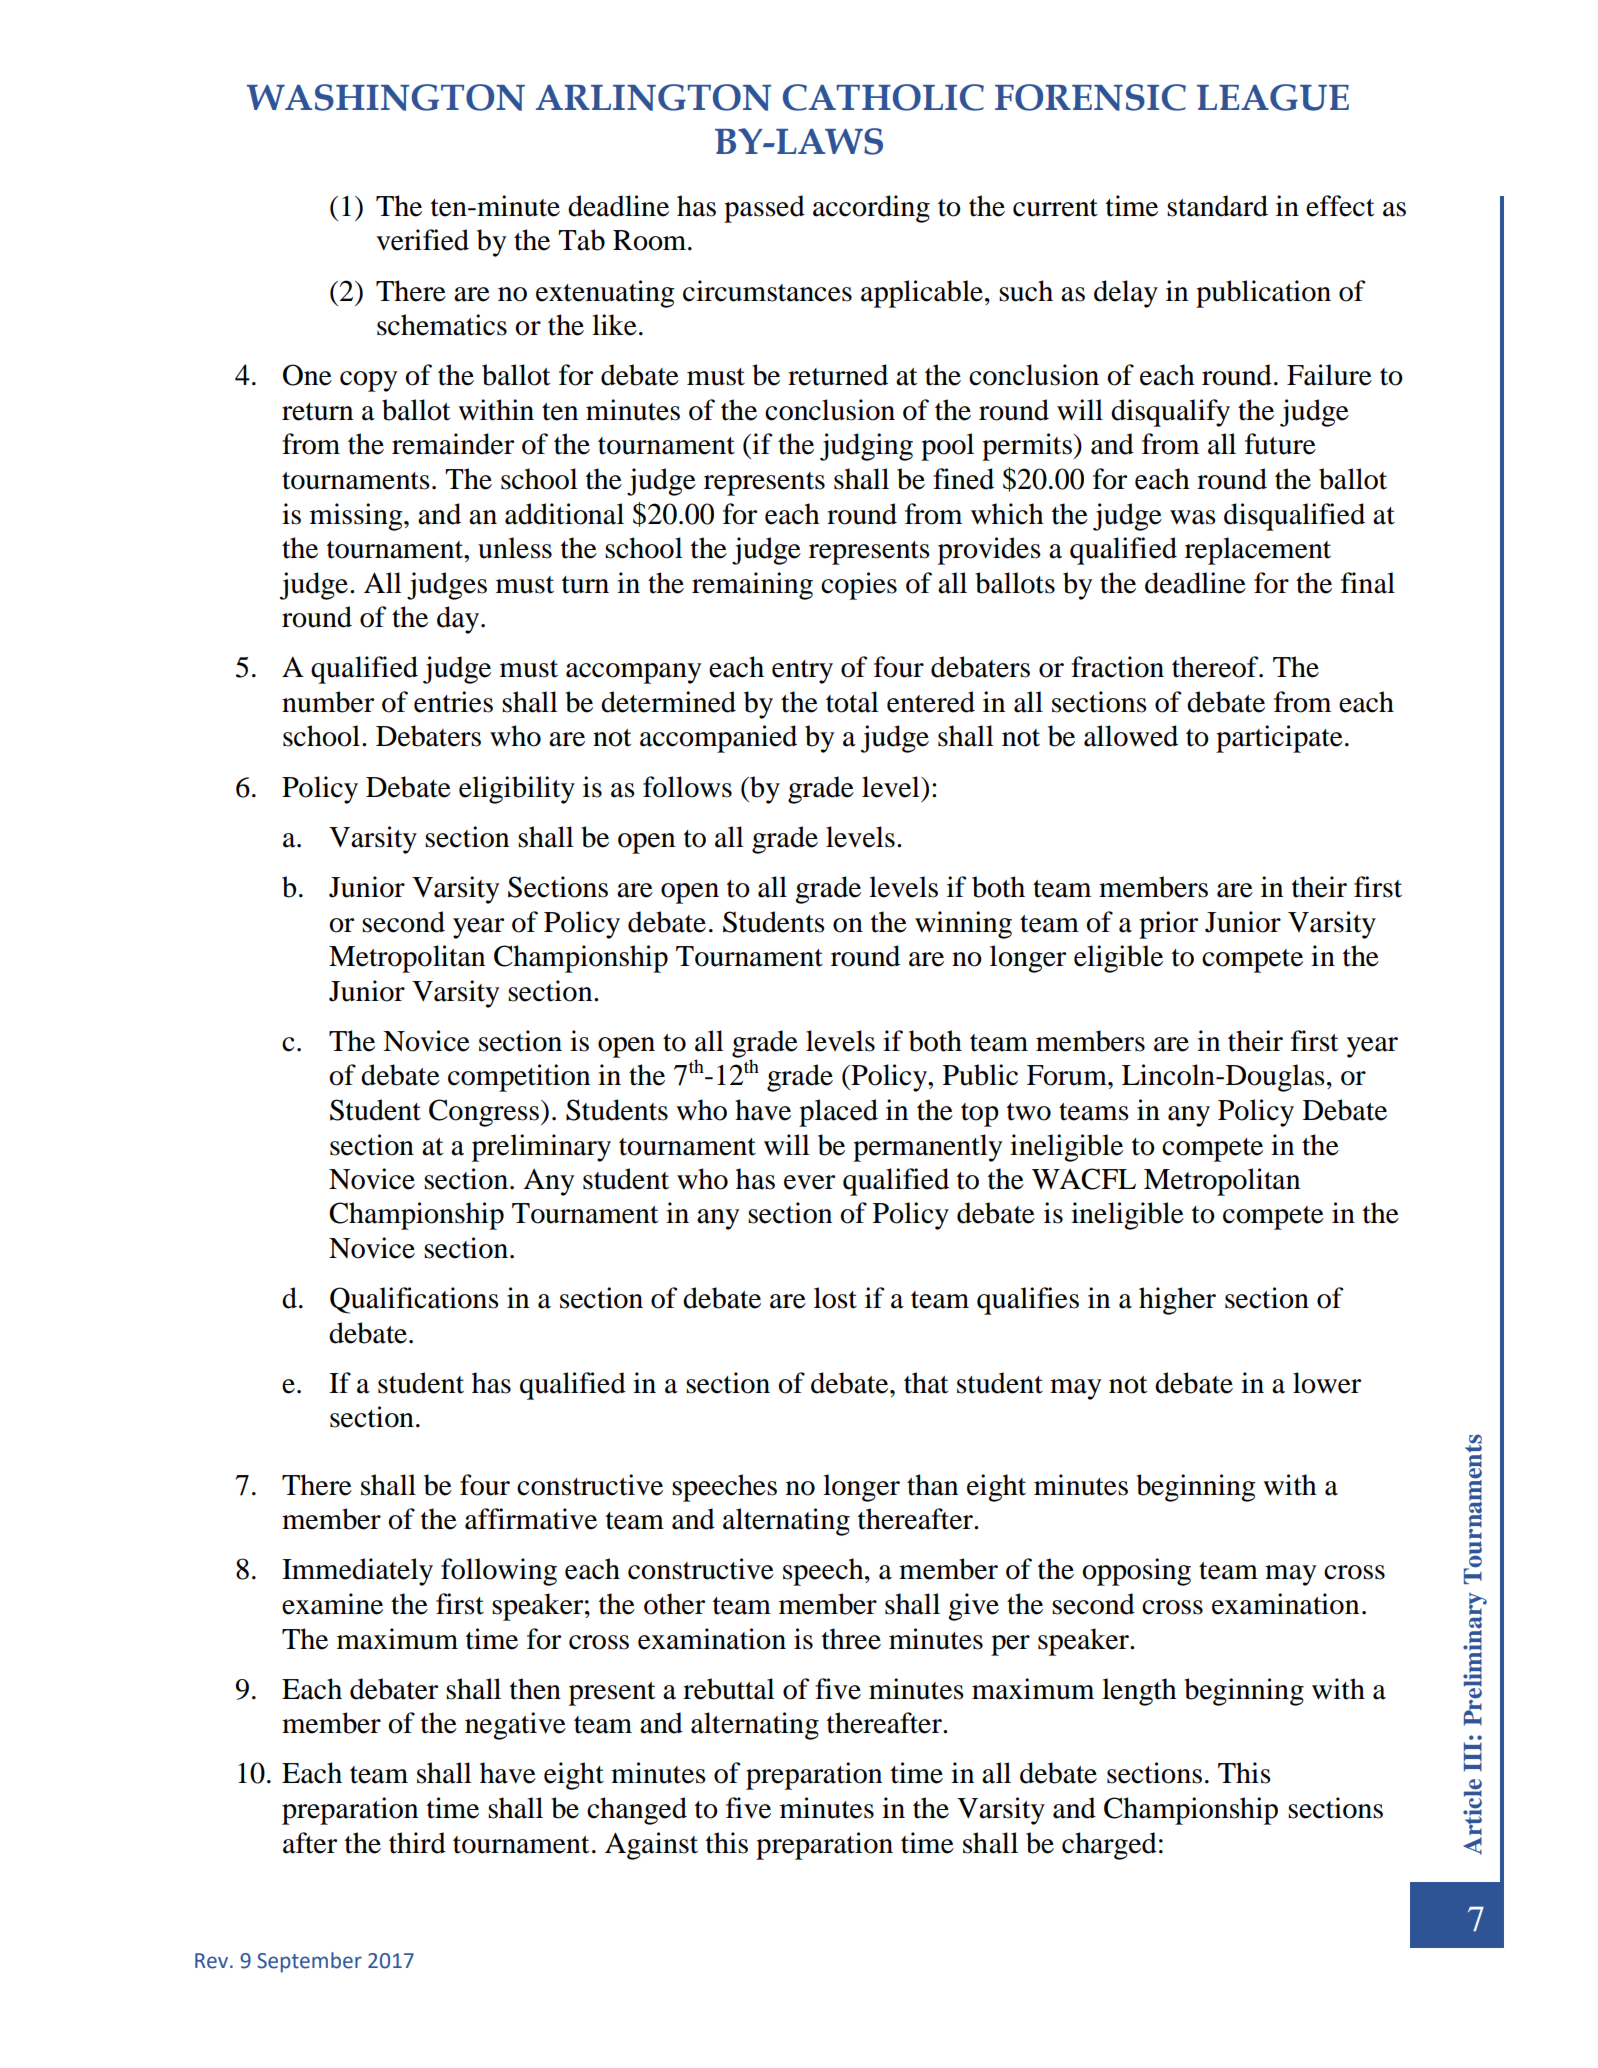 This screenshot has height=2068, width=1598. What do you see at coordinates (484, 1113) in the screenshot?
I see `Congress` at bounding box center [484, 1113].
